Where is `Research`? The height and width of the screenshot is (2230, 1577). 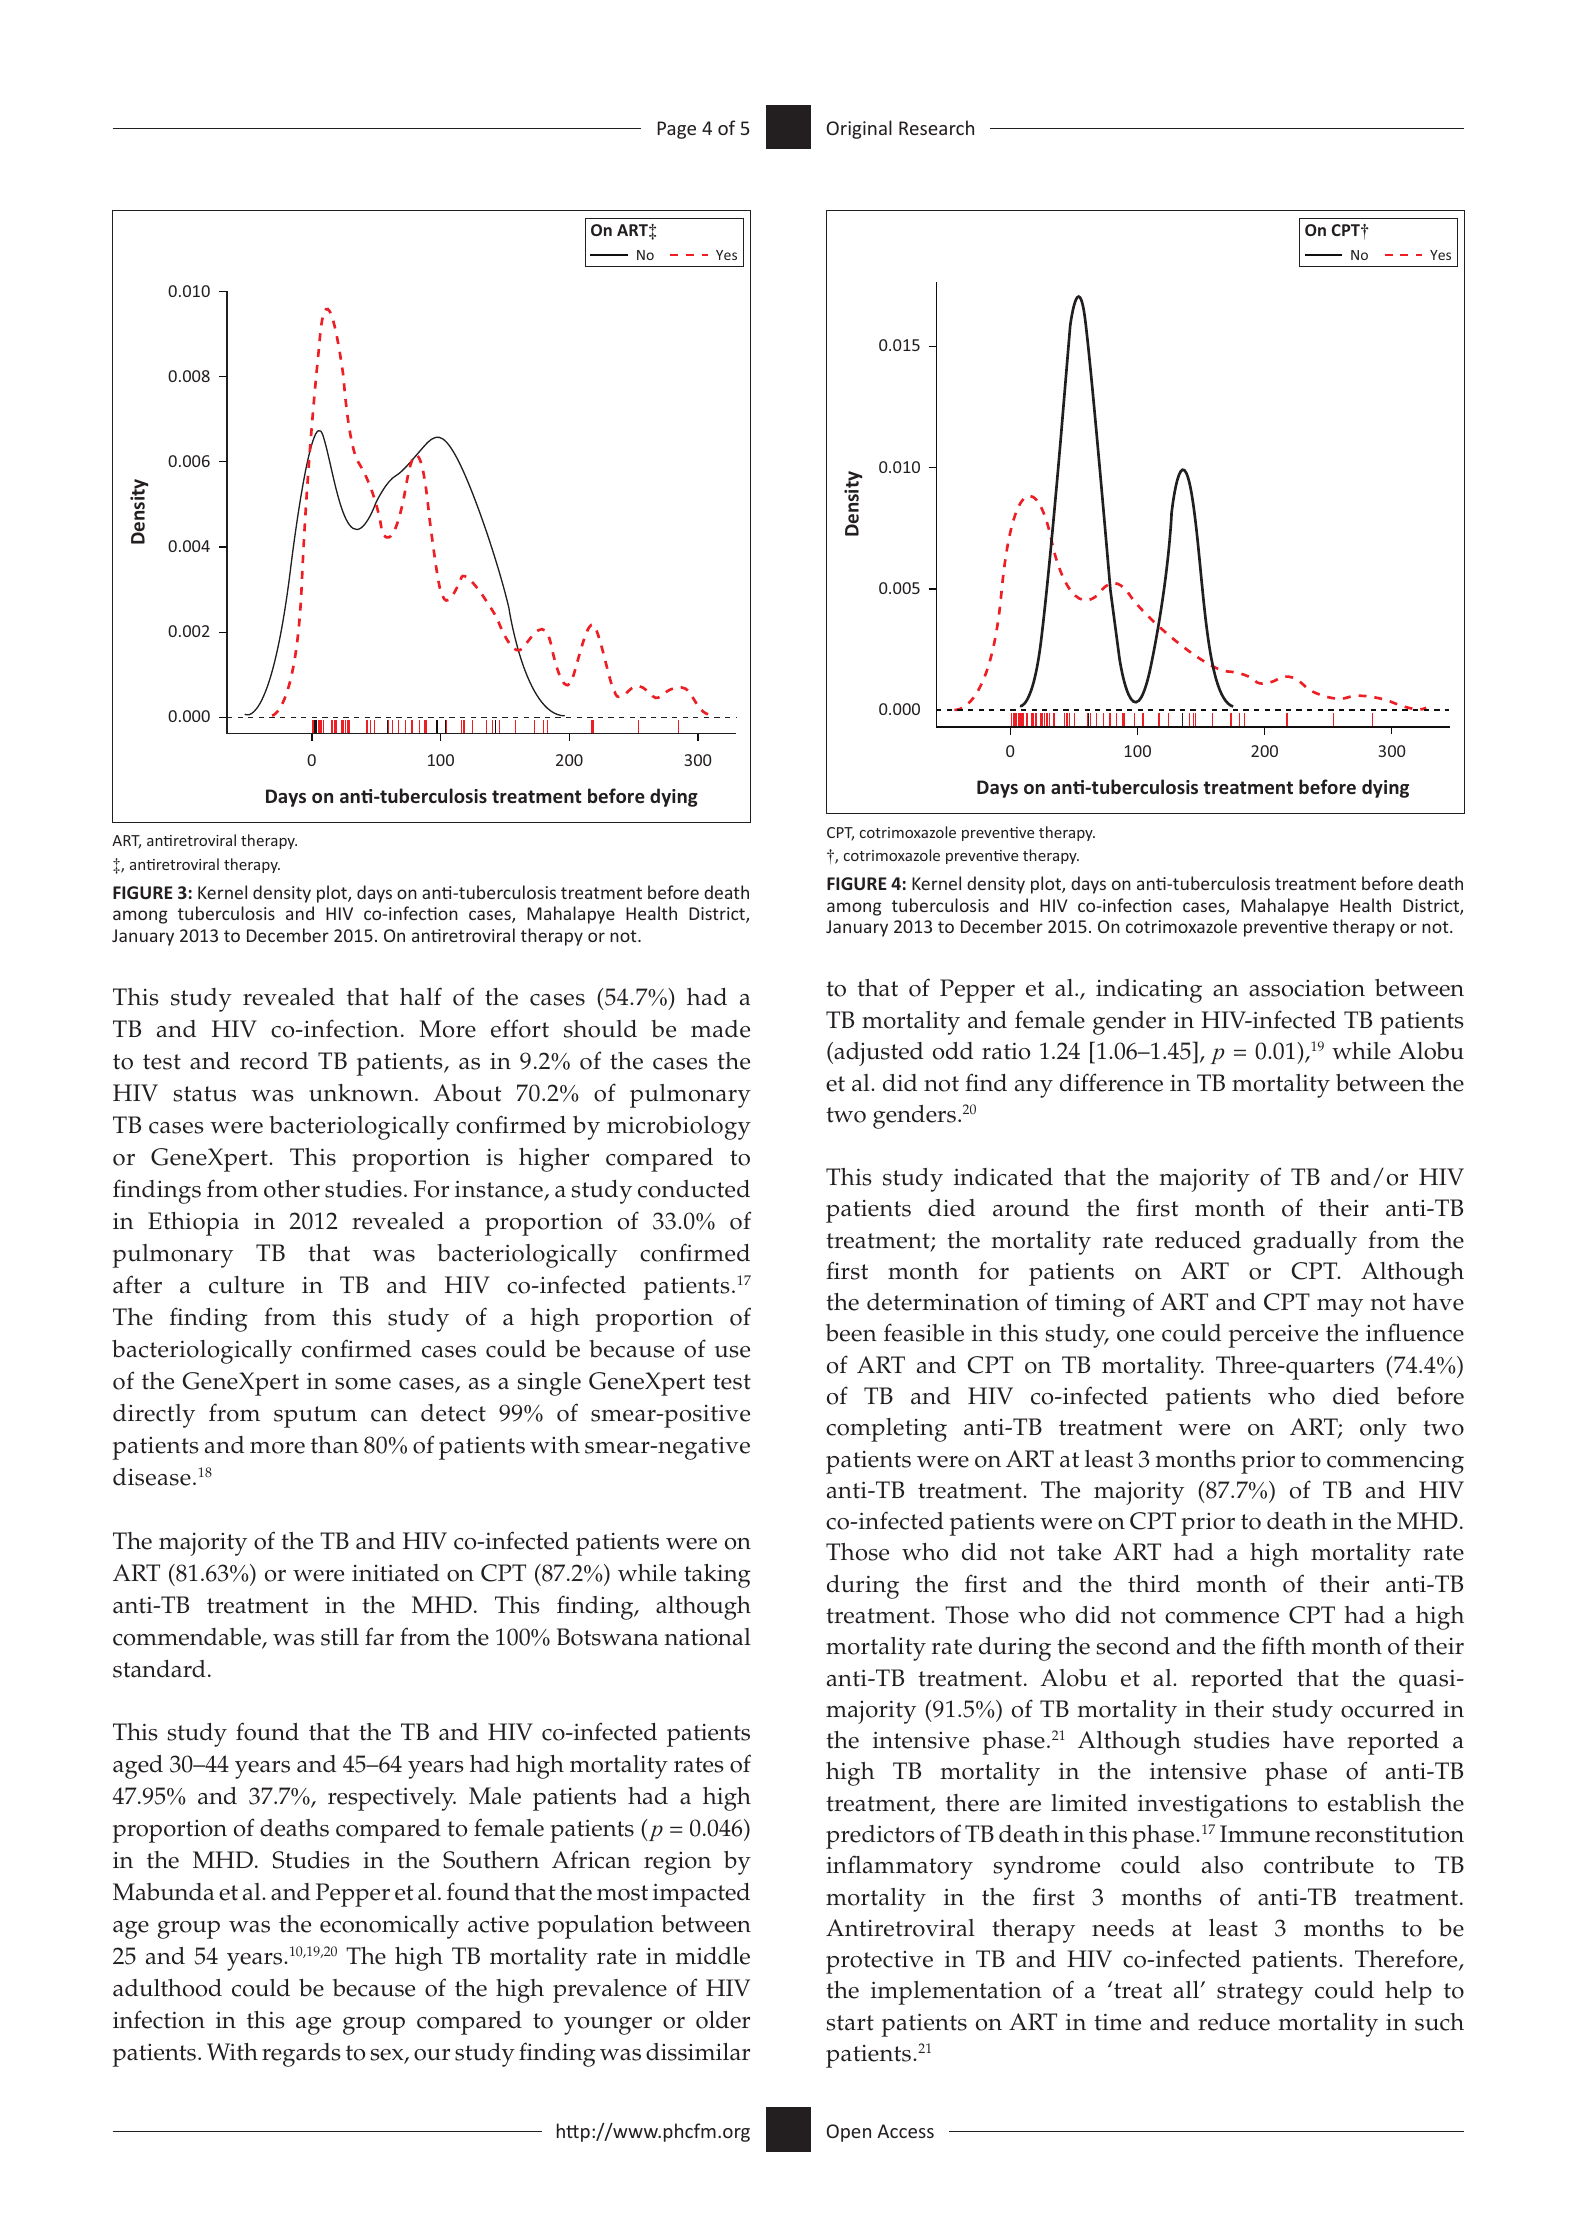
Research is located at coordinates (936, 127).
